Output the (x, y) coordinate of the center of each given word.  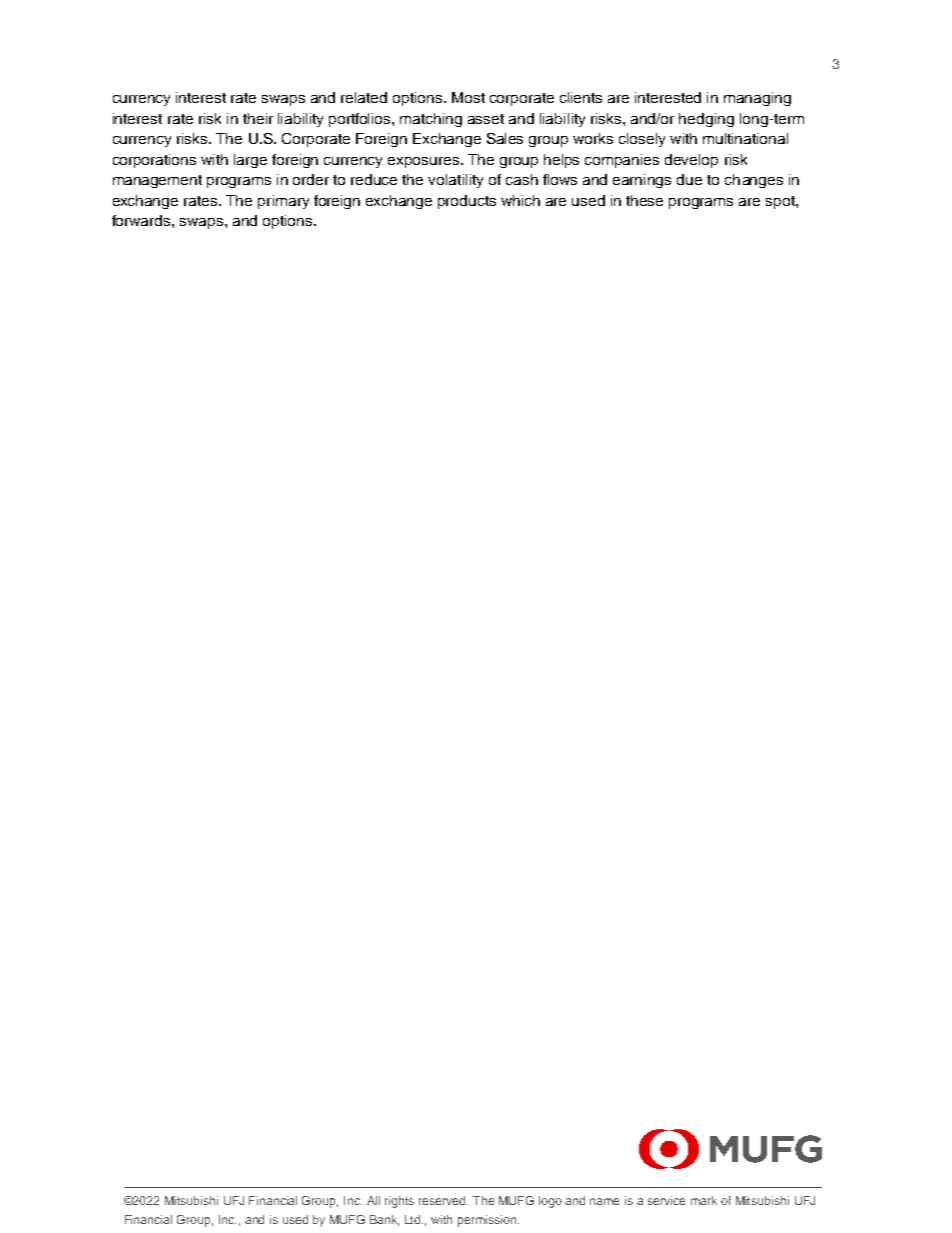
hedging (706, 120)
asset (486, 119)
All (373, 1200)
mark (704, 1200)
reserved (443, 1200)
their (258, 118)
